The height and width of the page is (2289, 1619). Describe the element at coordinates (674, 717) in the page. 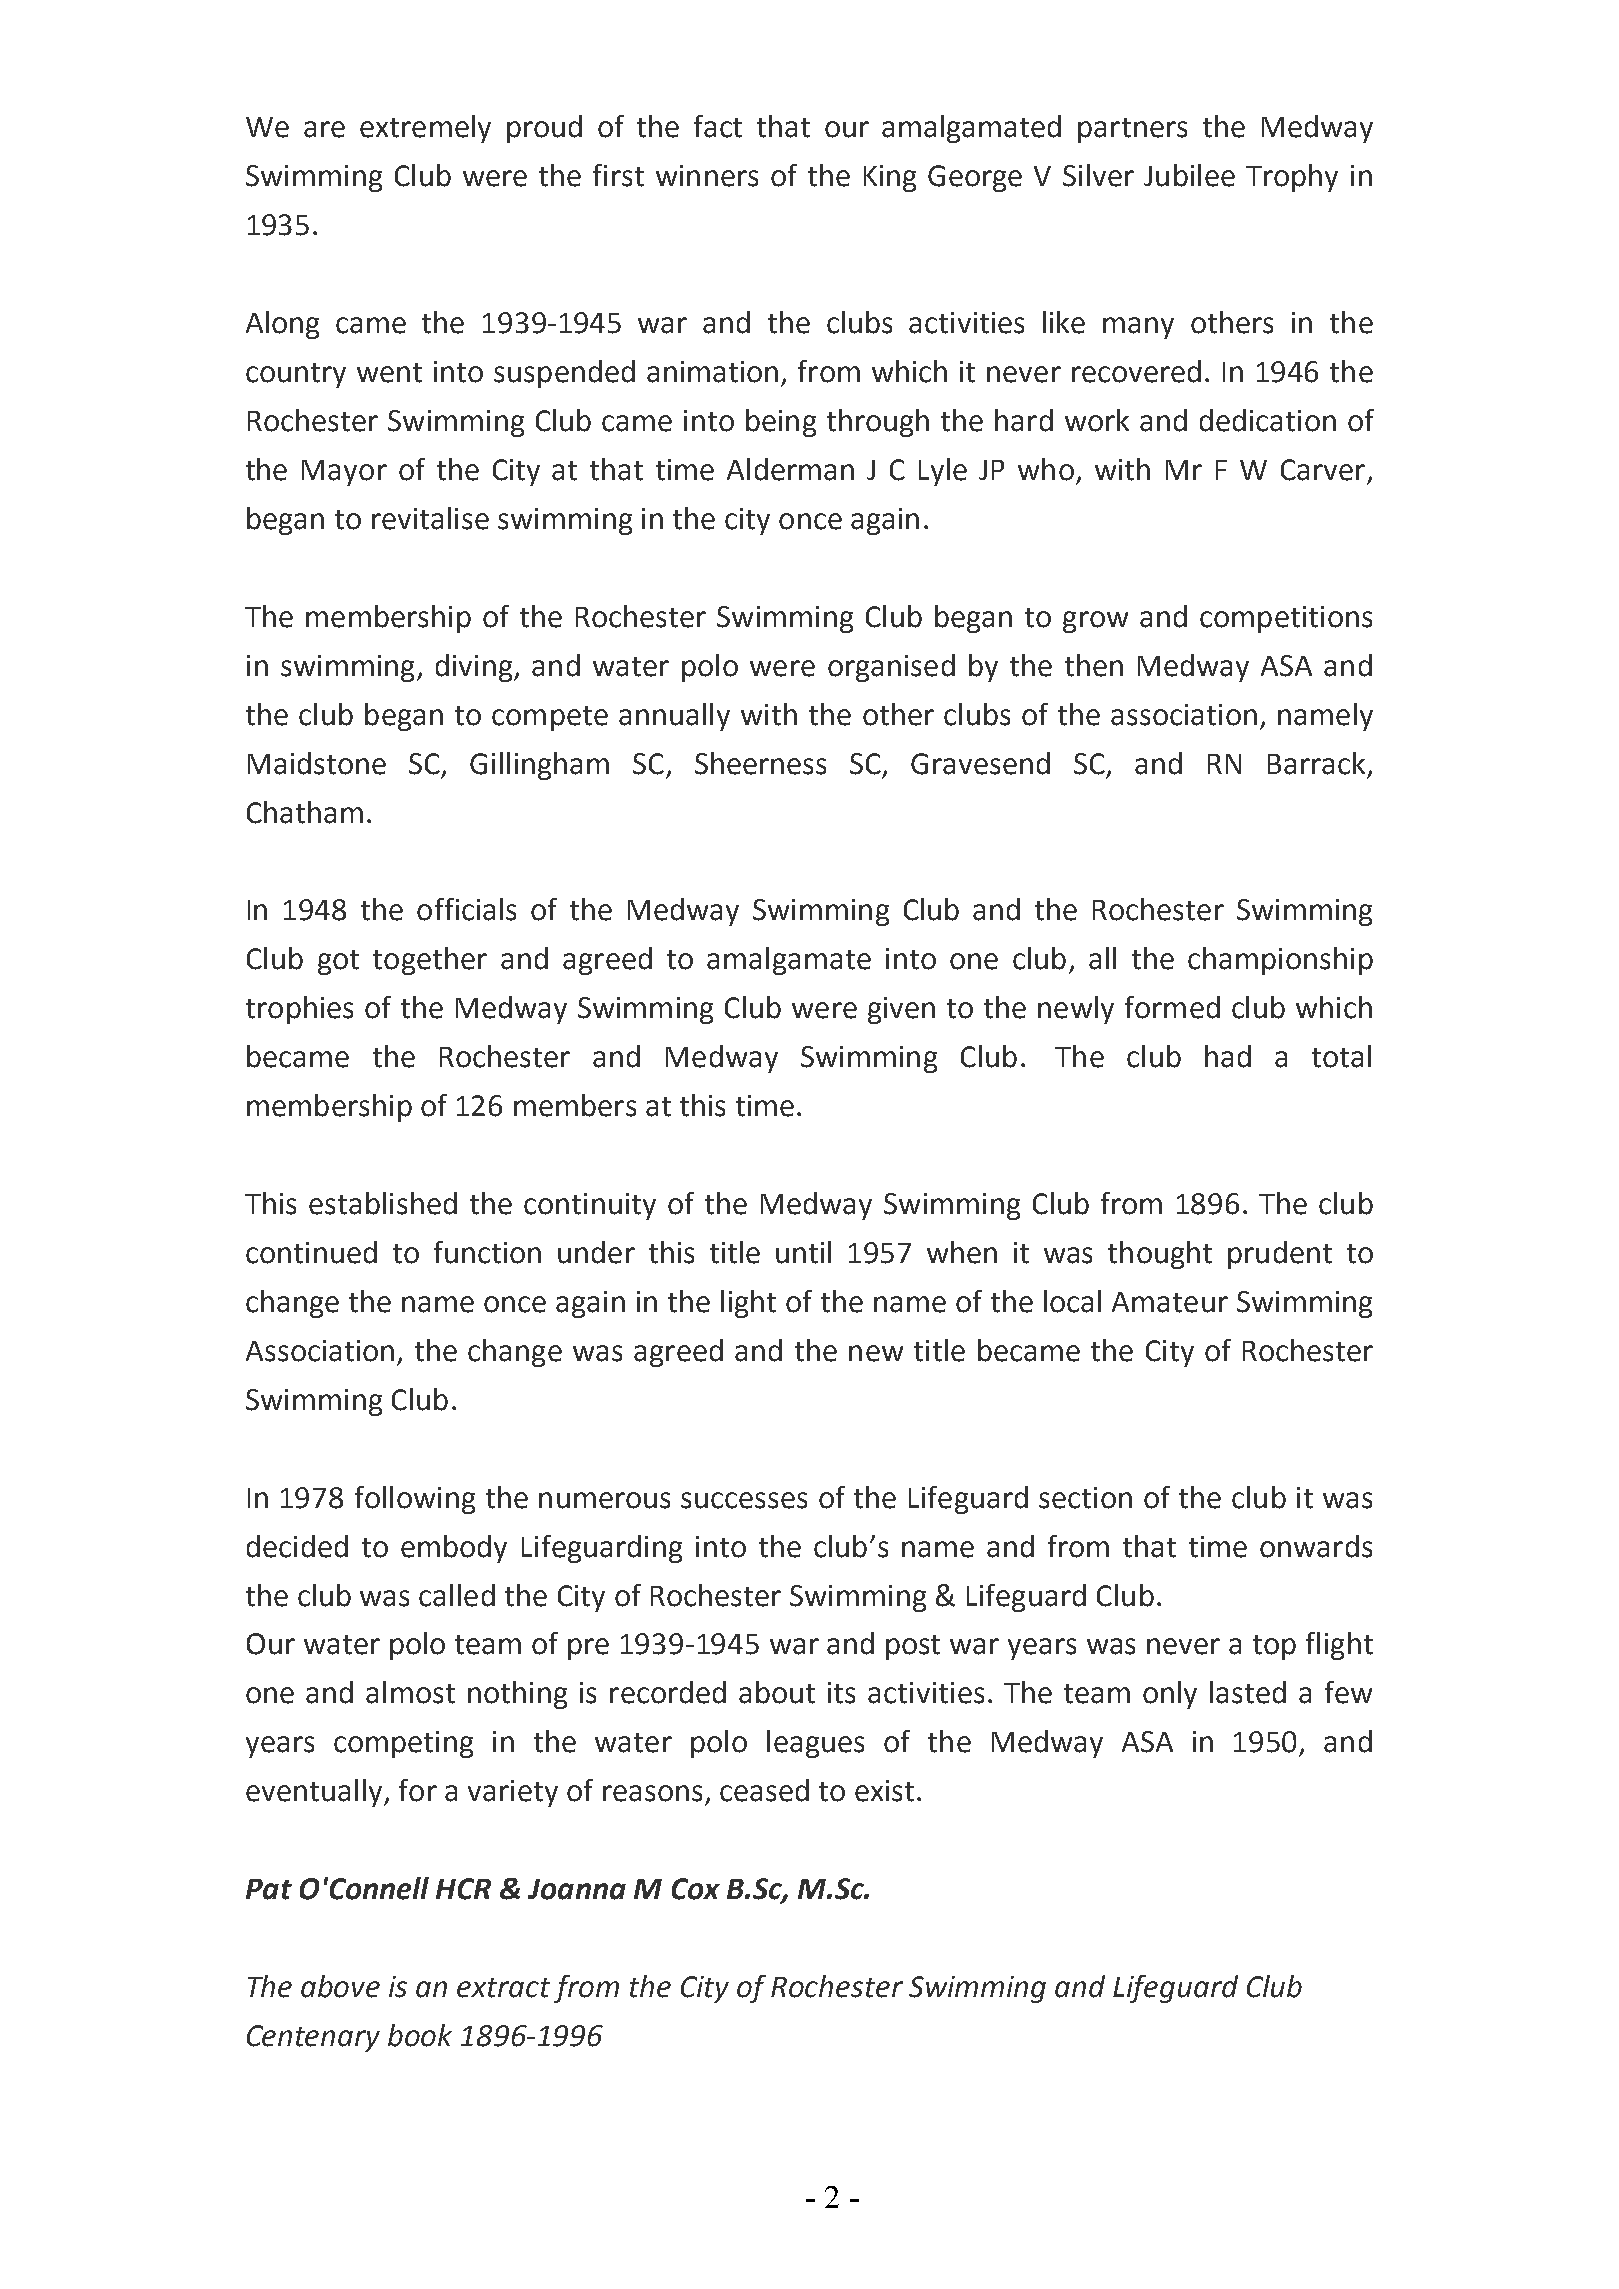

I see `annually` at that location.
